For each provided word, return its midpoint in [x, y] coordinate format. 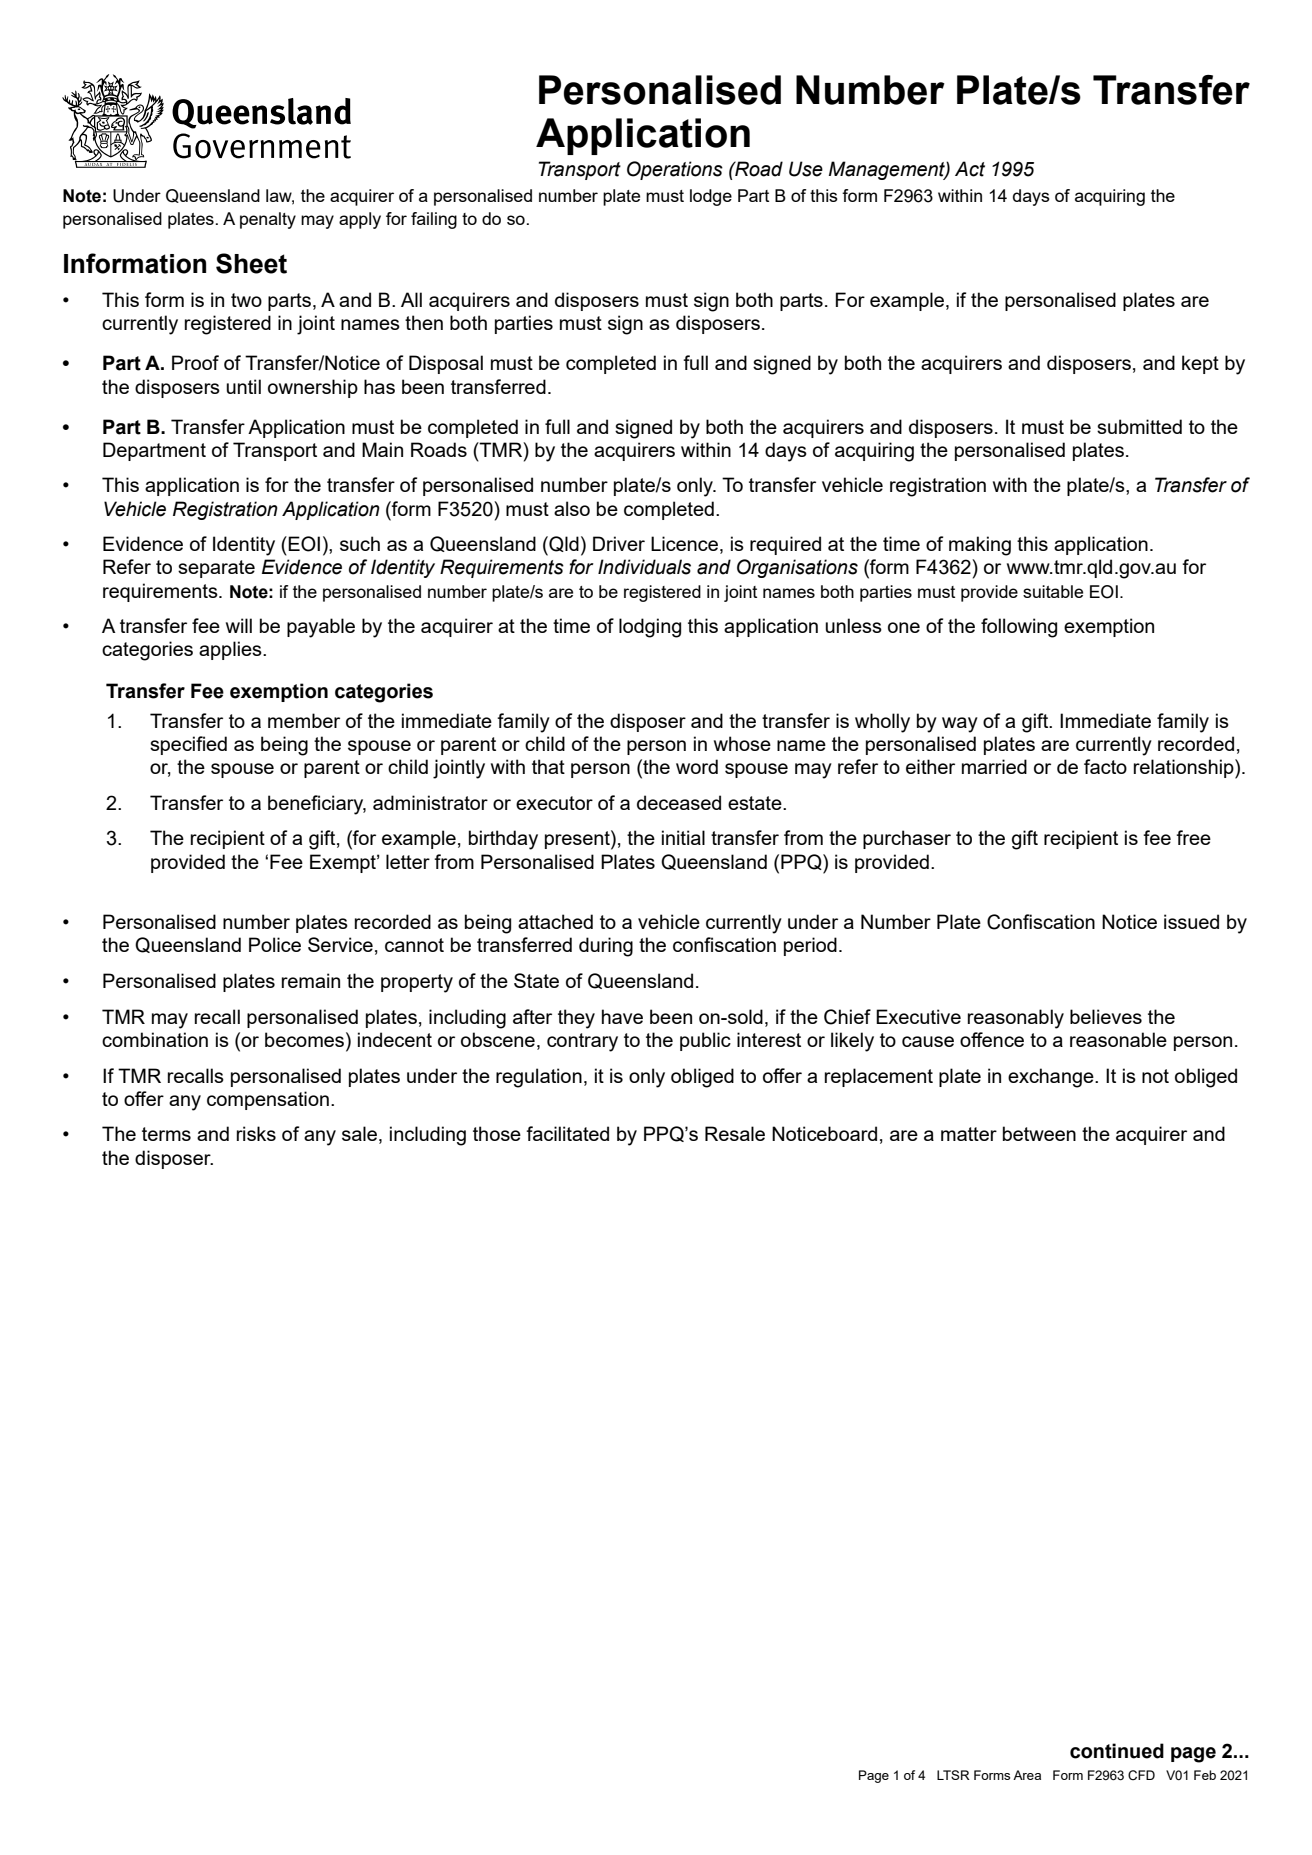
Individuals [644, 567]
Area [1027, 1775]
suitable [1053, 591]
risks [256, 1133]
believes [1106, 1016]
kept [1200, 364]
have [622, 1016]
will [239, 625]
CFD [1141, 1775]
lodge [711, 197]
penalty [268, 220]
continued [1117, 1751]
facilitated [567, 1133]
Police [275, 944]
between [1039, 1133]
